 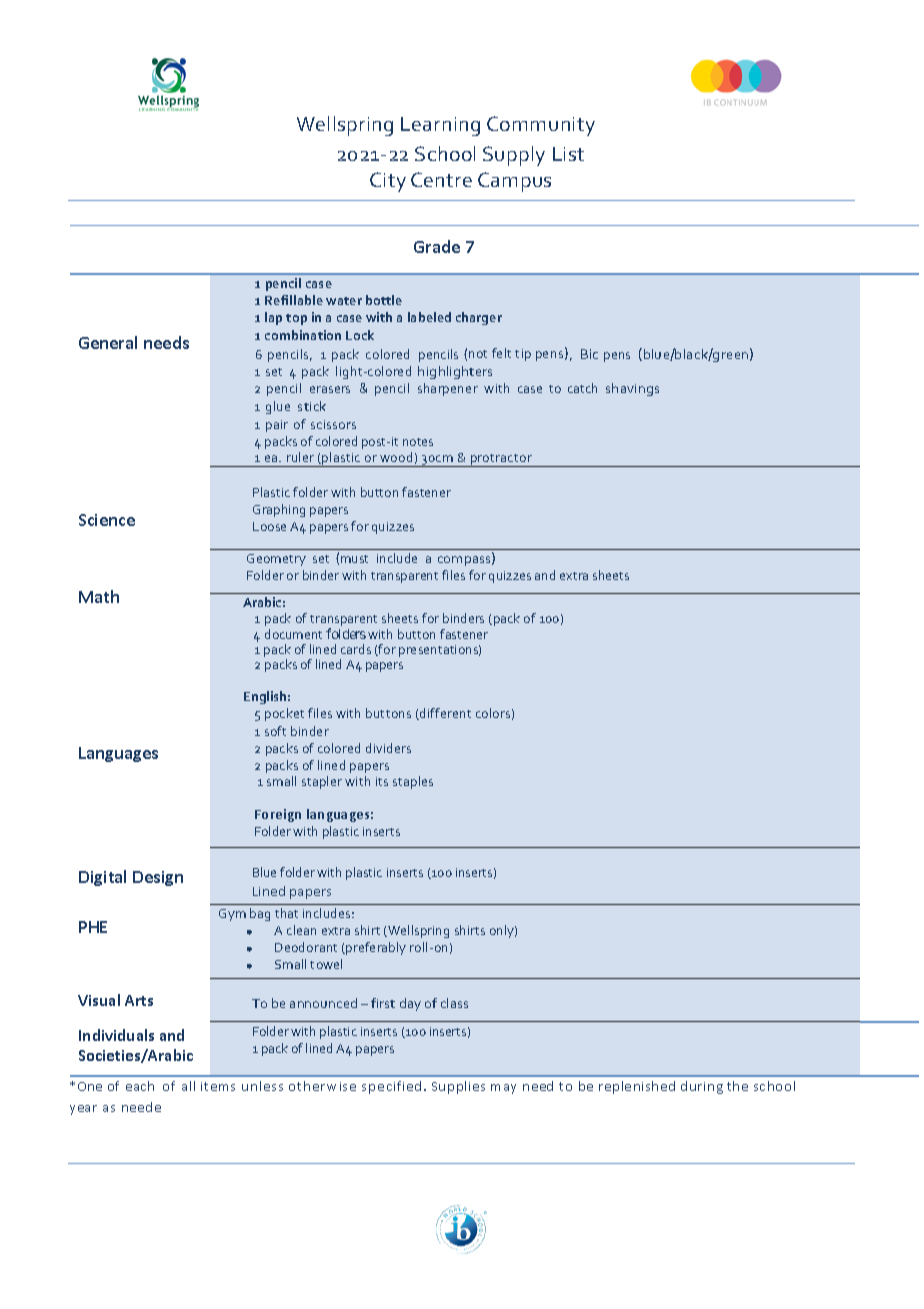 I want to click on Science, so click(x=107, y=520).
